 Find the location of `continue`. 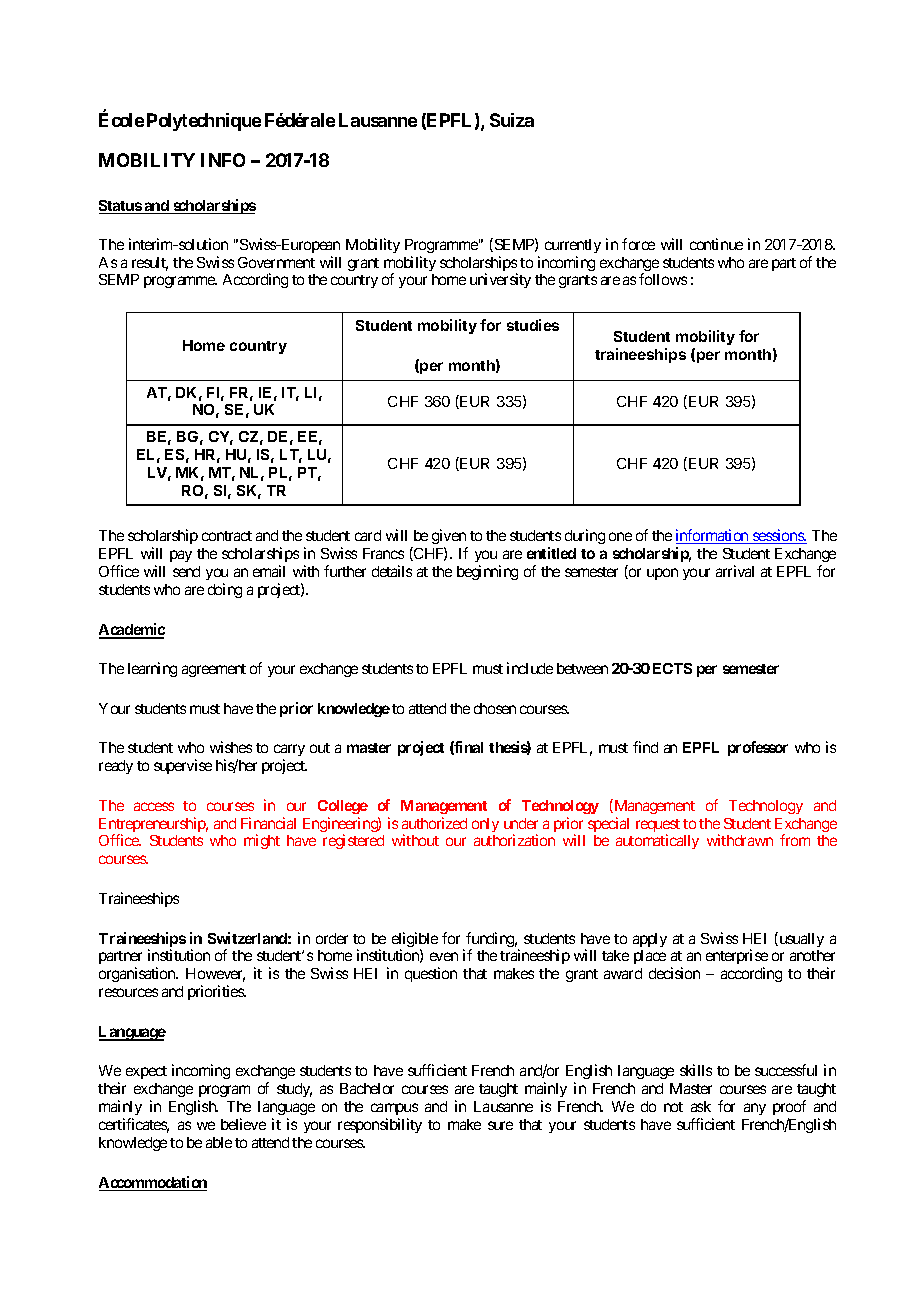

continue is located at coordinates (716, 244).
